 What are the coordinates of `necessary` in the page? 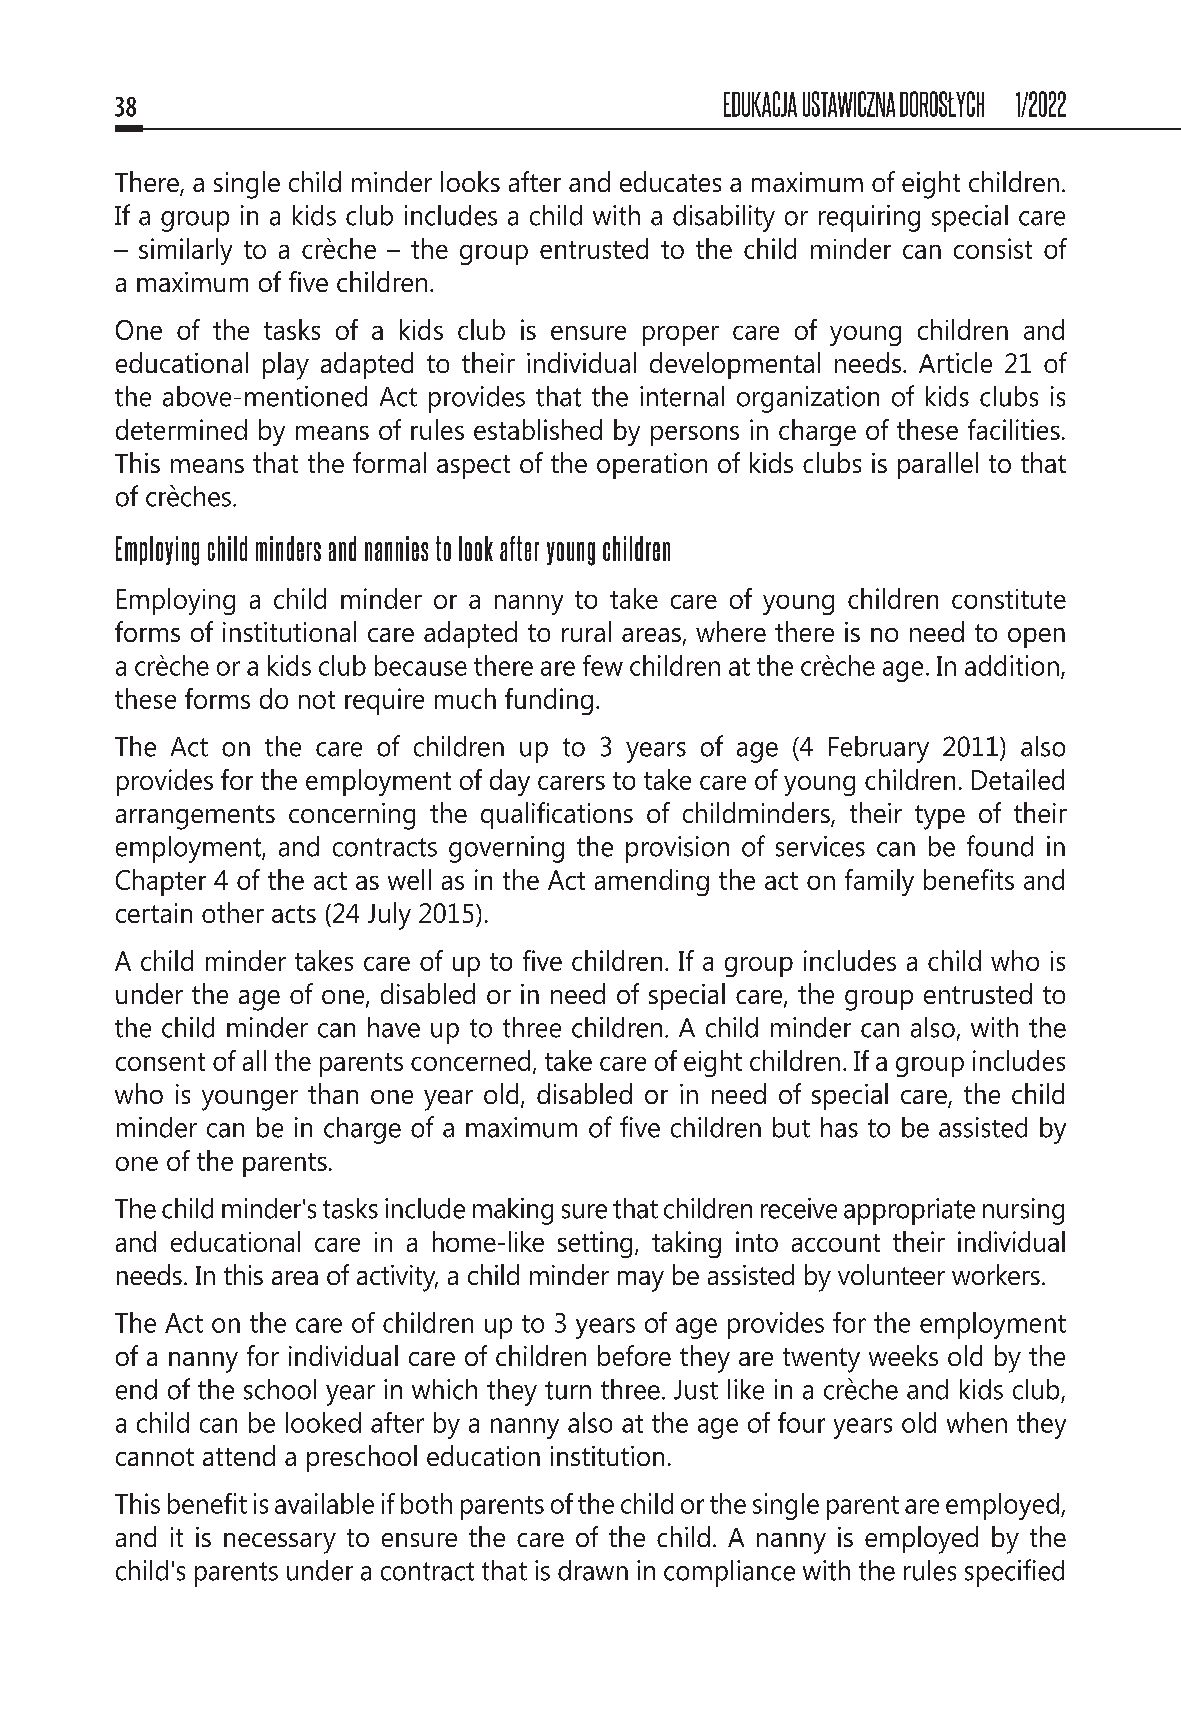 It's located at (280, 1543).
